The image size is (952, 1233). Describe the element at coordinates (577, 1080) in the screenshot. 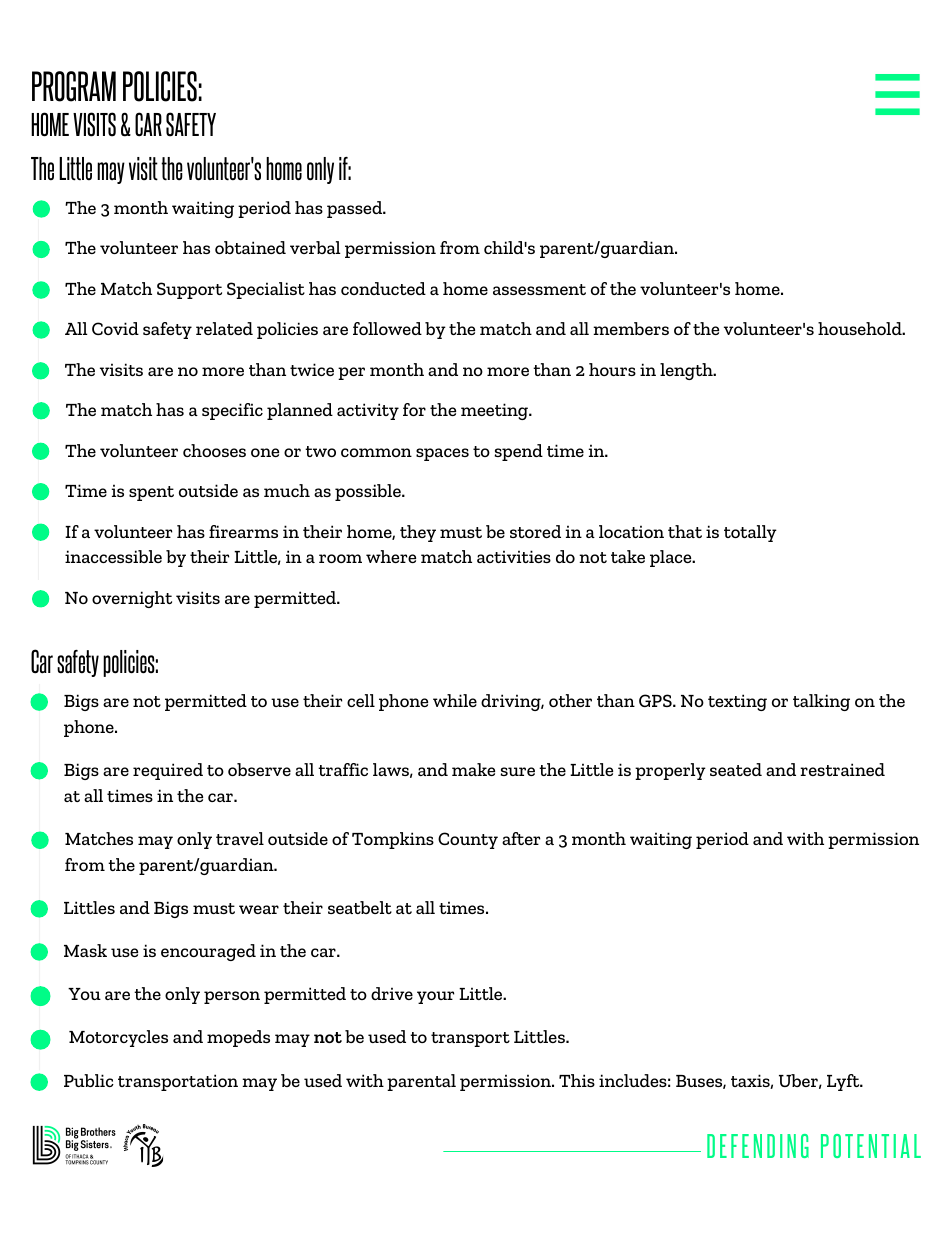

I see `This` at that location.
